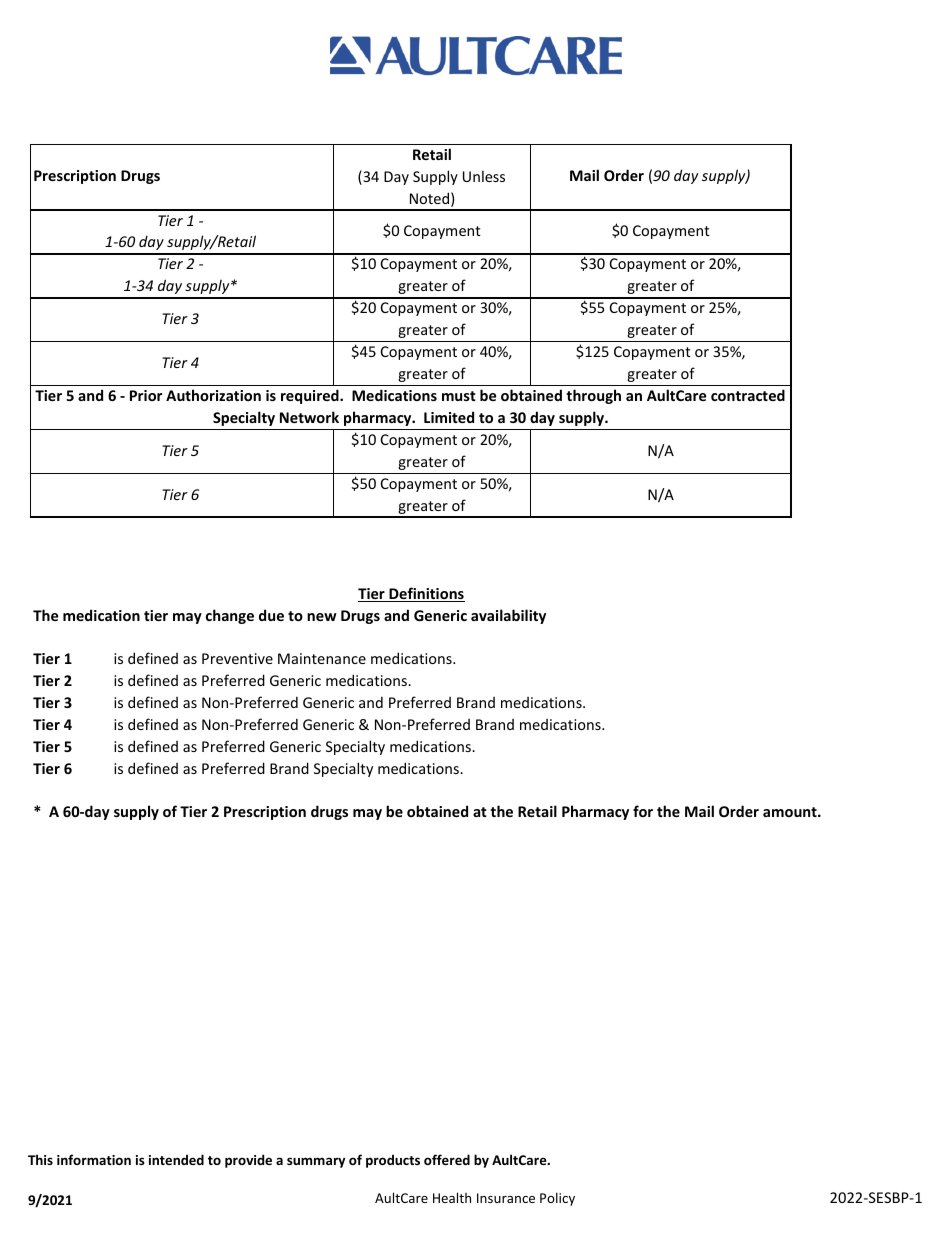  Describe the element at coordinates (508, 616) in the screenshot. I see `availability` at that location.
